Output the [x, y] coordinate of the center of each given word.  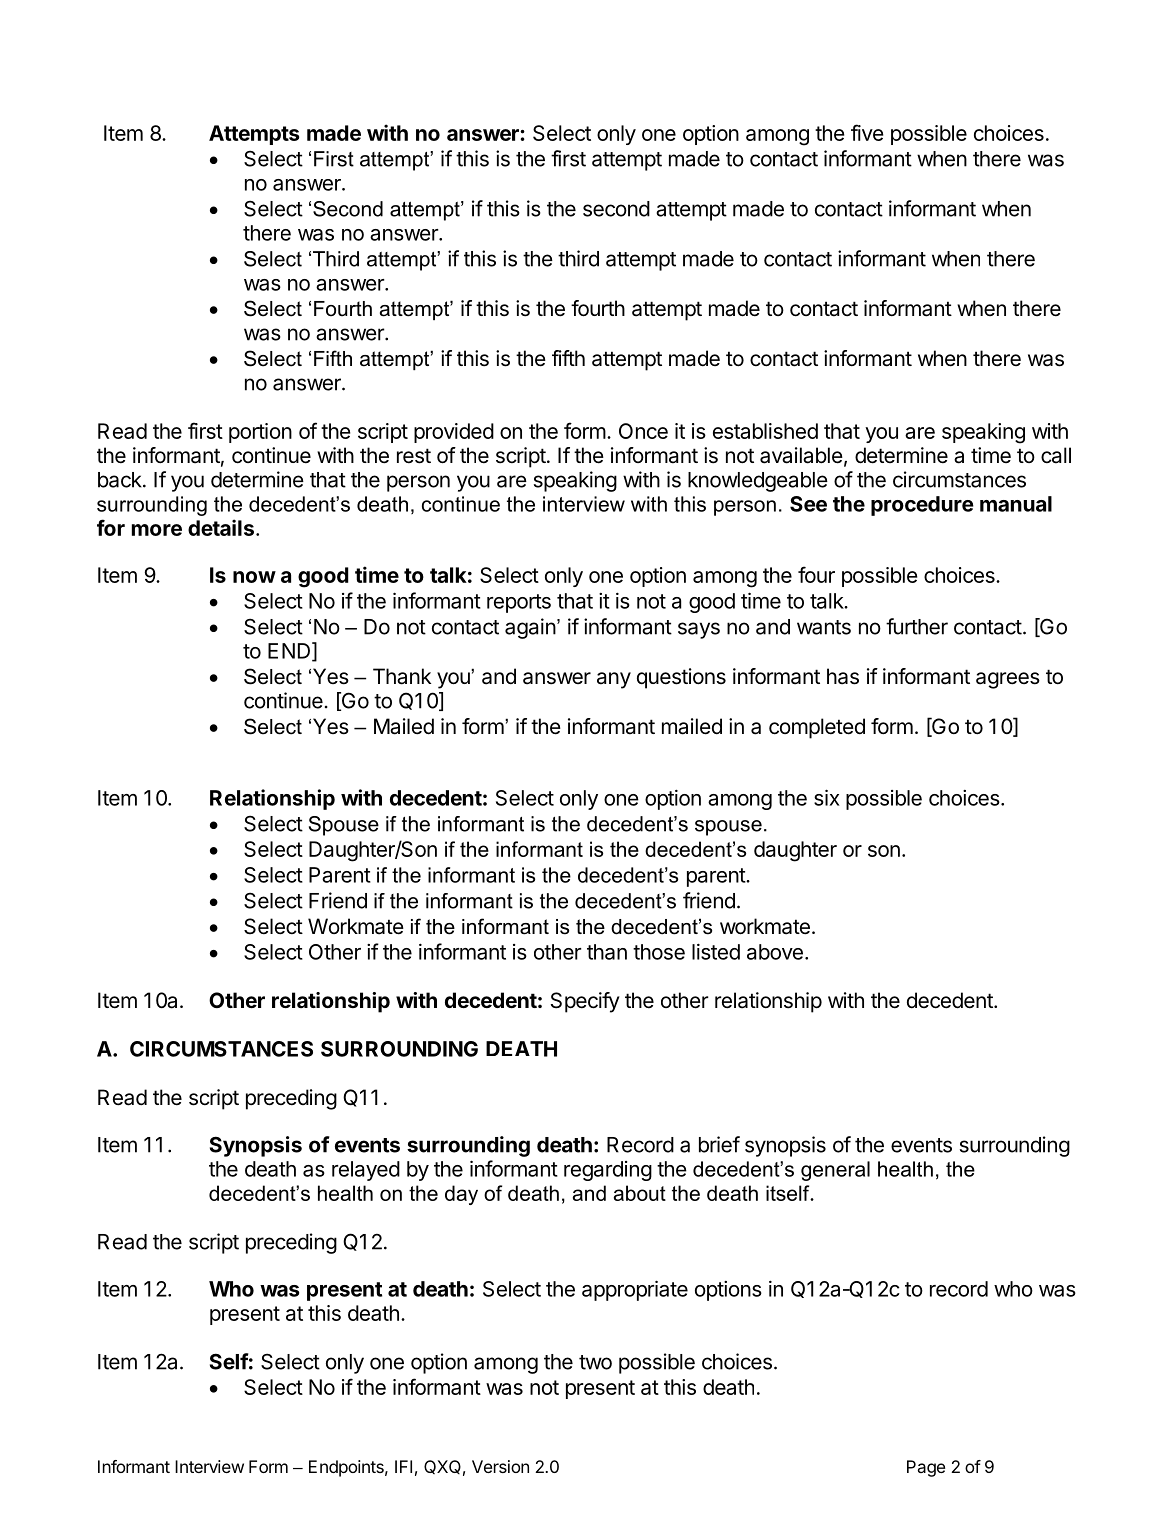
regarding [608, 1171]
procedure [922, 506]
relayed [366, 1171]
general [835, 1171]
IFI [403, 1466]
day [461, 1195]
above [775, 952]
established [765, 431]
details [221, 527]
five [867, 132]
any [614, 680]
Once [643, 431]
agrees [1008, 680]
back [121, 480]
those [659, 952]
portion [260, 433]
